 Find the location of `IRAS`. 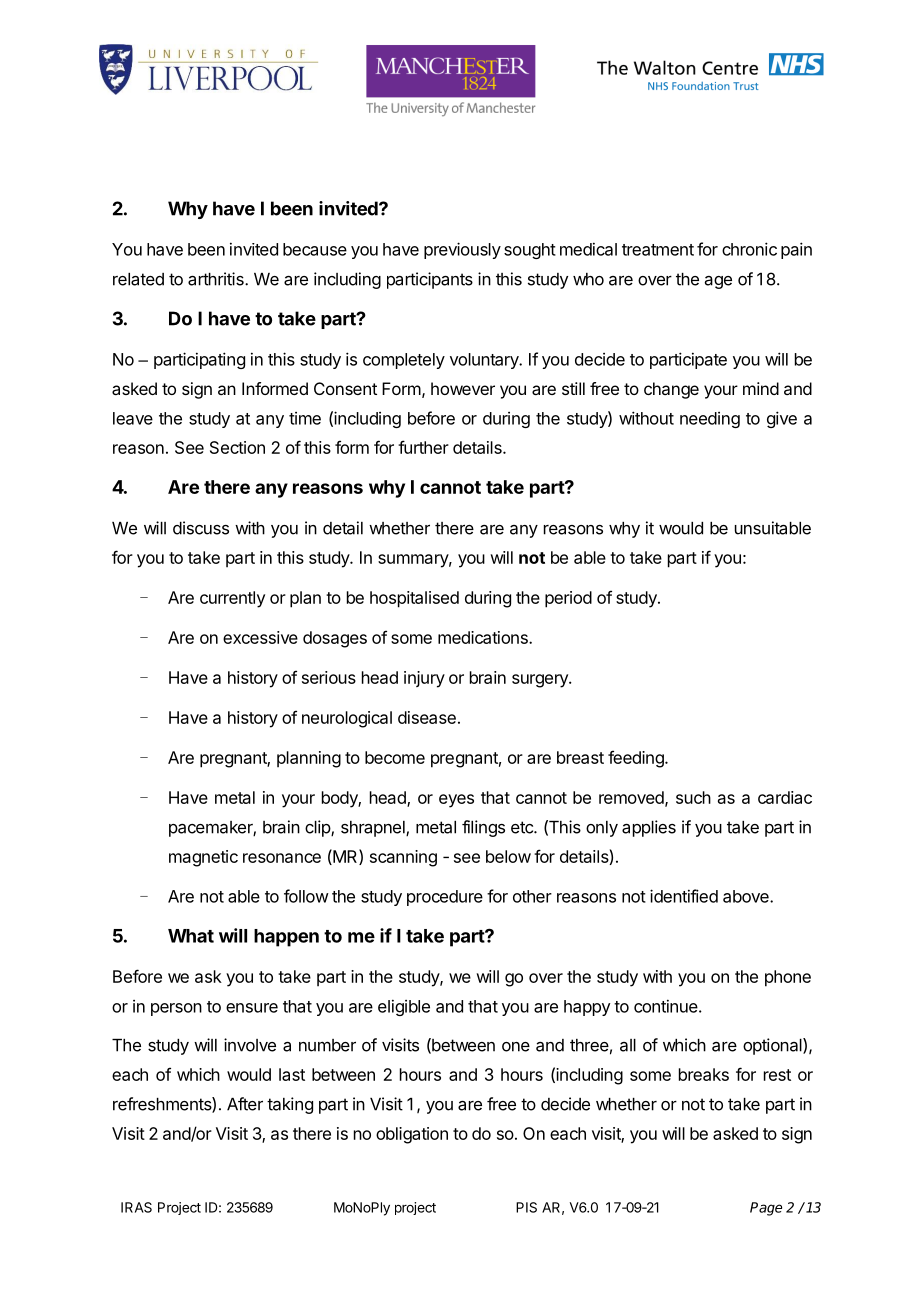

IRAS is located at coordinates (136, 1207).
